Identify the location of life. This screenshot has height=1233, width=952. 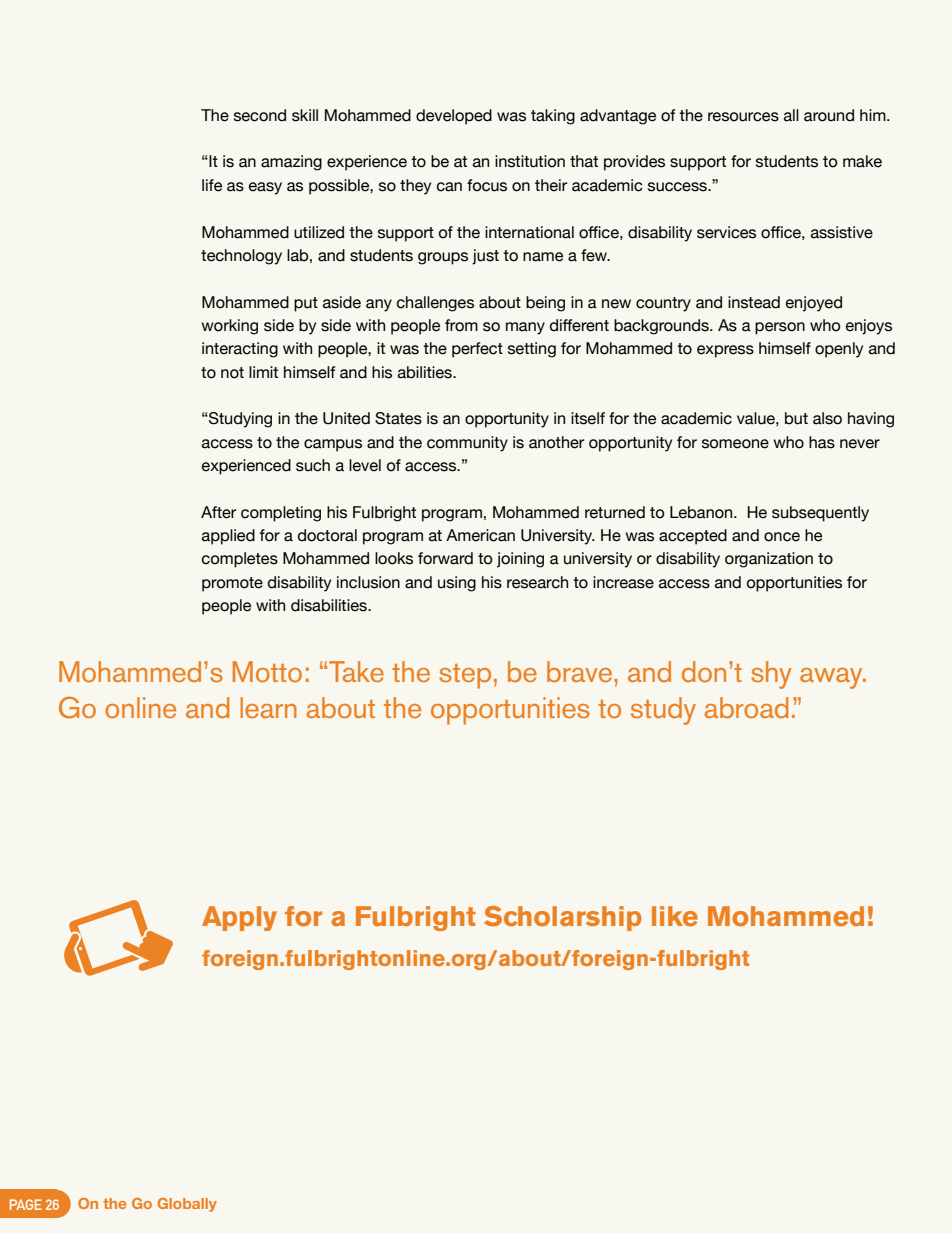
(212, 185).
